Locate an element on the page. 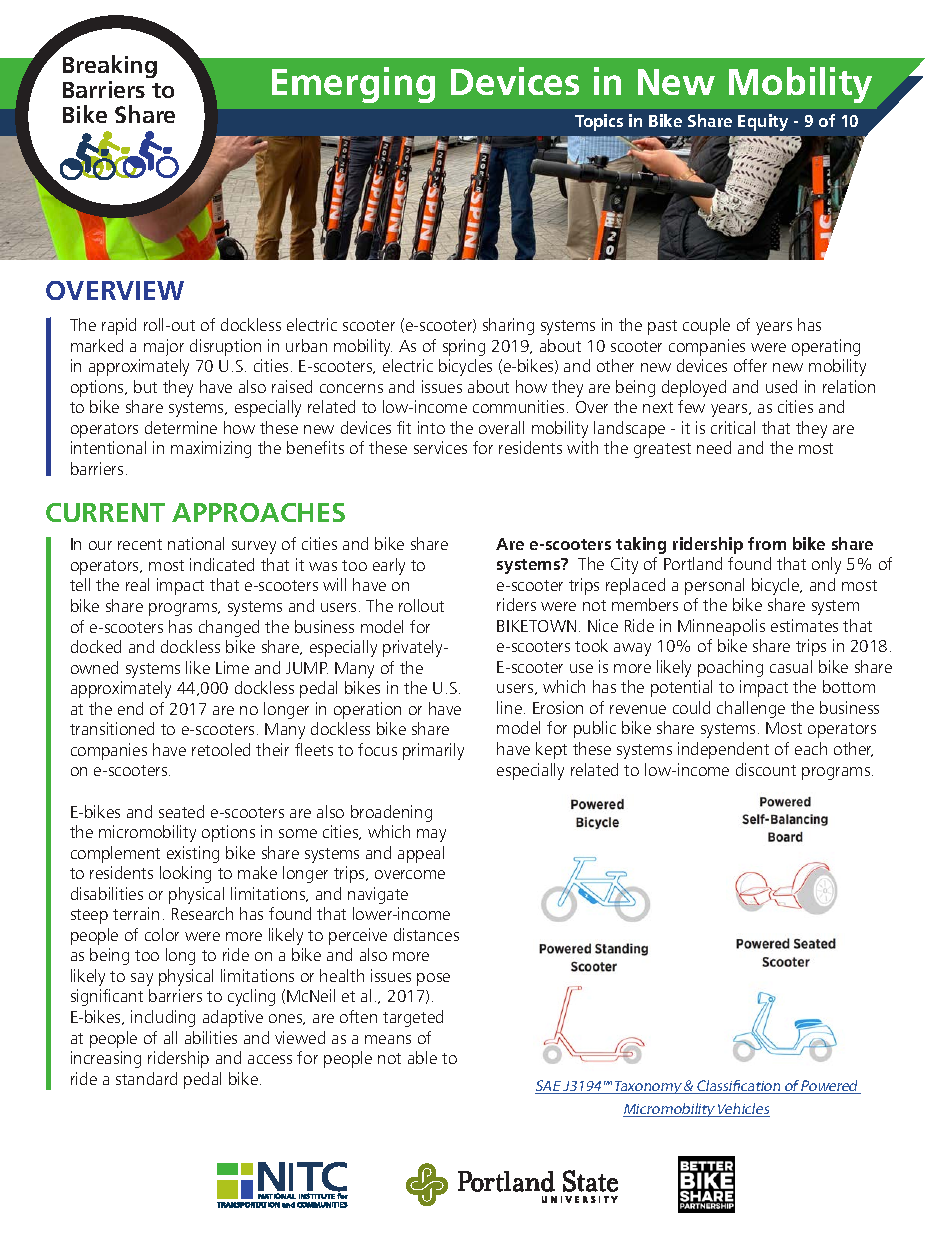 The image size is (952, 1233). including is located at coordinates (163, 1018).
